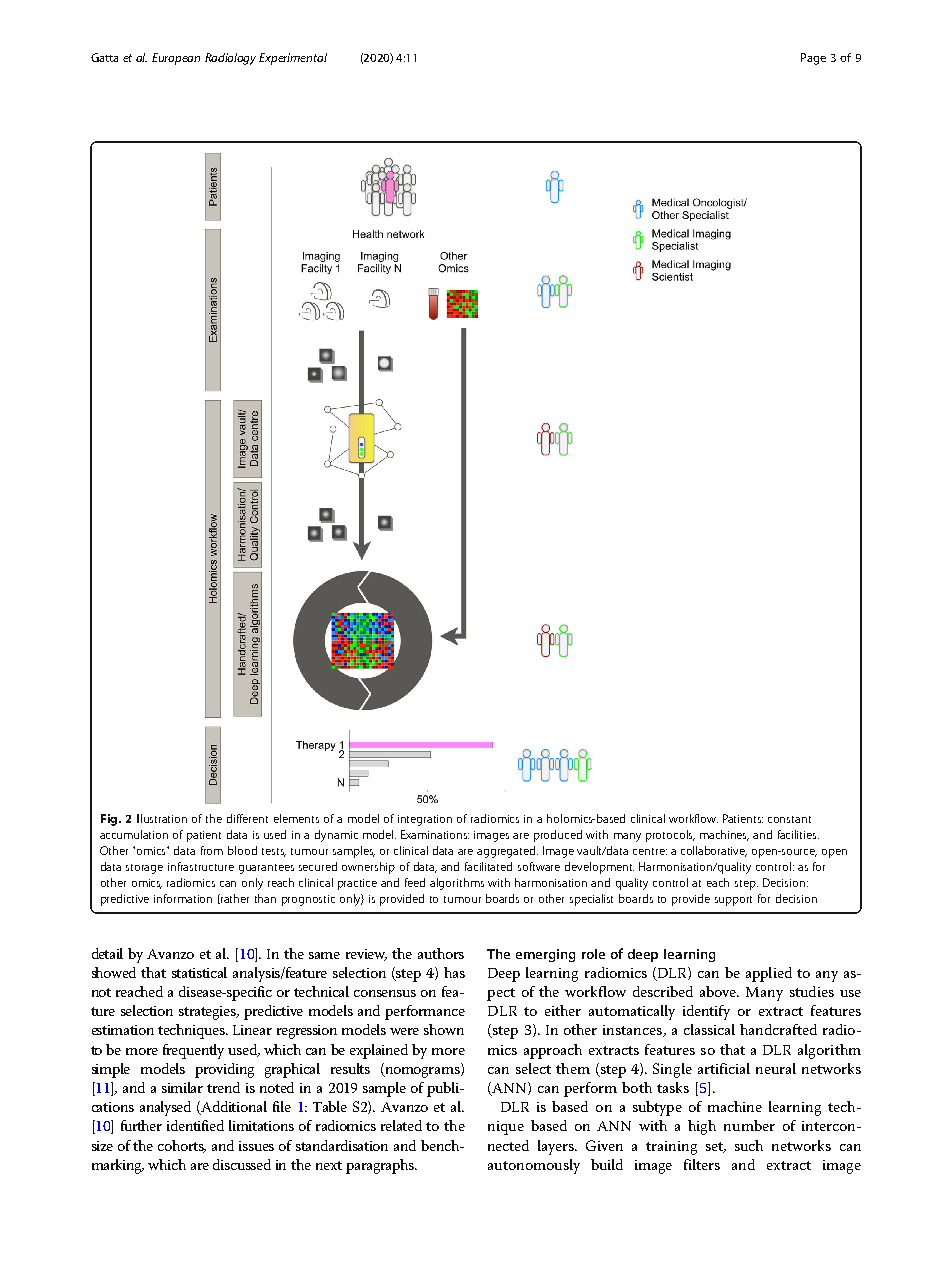  Describe the element at coordinates (176, 59) in the screenshot. I see `European` at that location.
